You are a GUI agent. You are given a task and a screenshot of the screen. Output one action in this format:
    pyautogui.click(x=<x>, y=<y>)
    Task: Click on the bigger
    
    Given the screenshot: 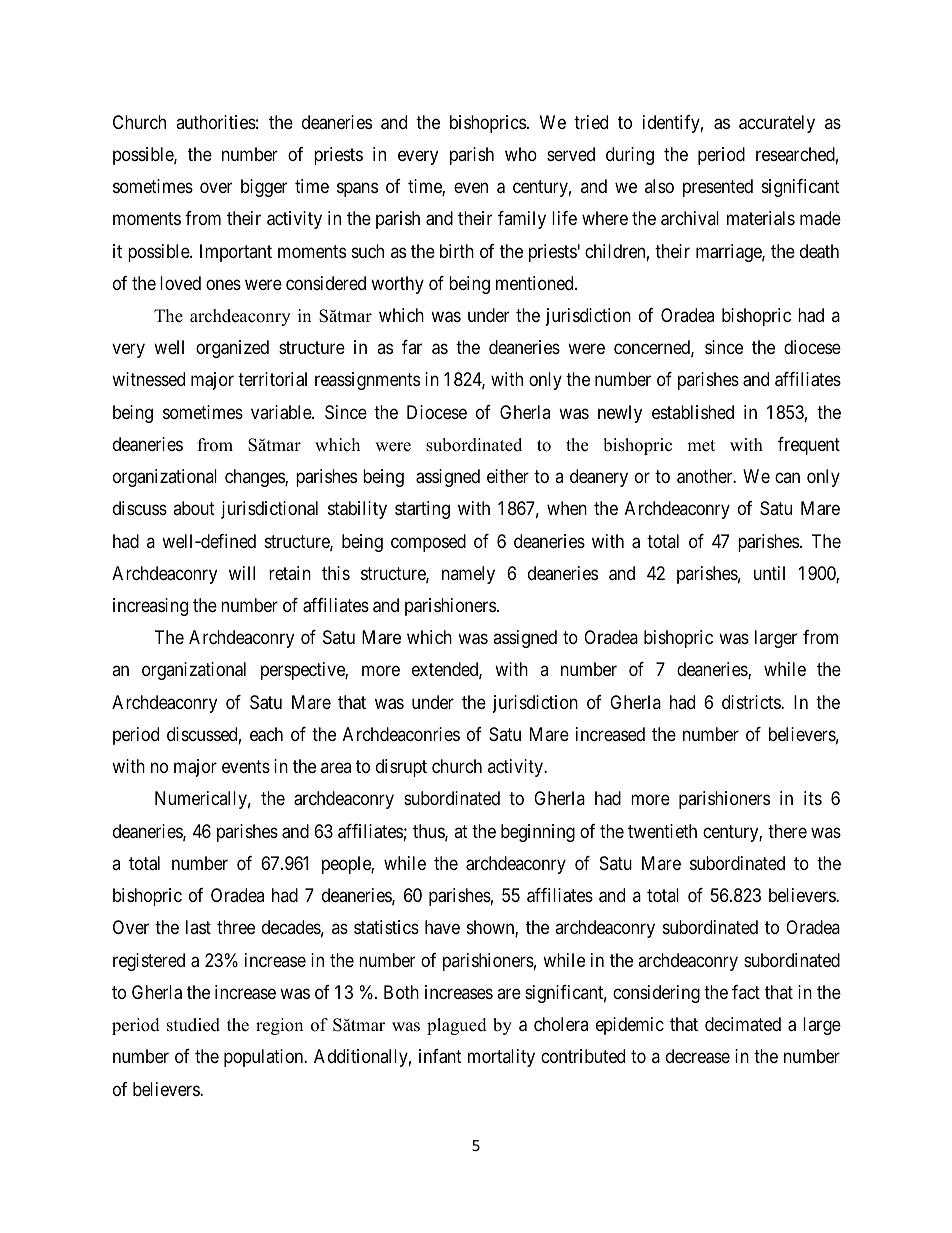 What is the action you would take?
    pyautogui.click(x=264, y=188)
